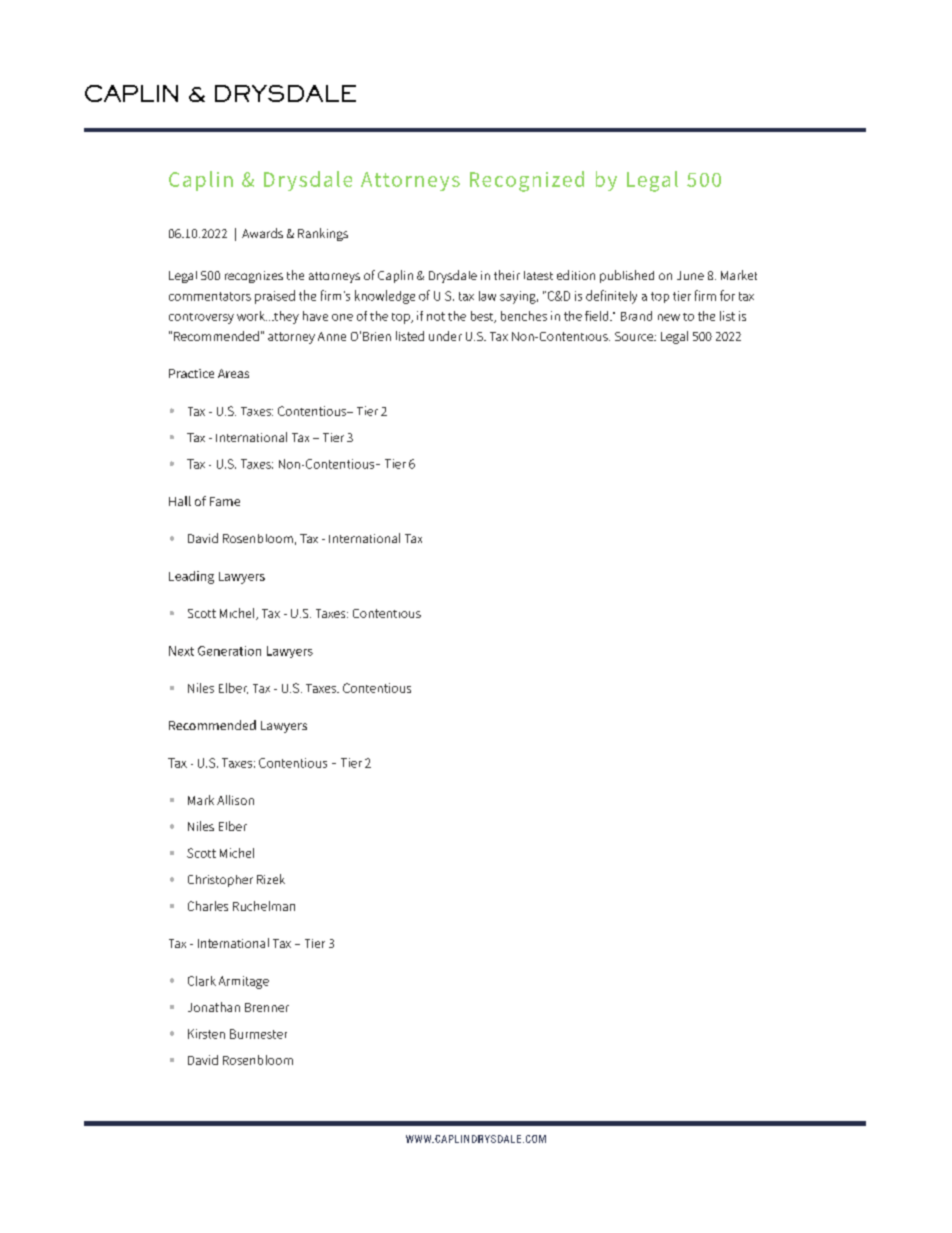 This screenshot has height=1233, width=952. I want to click on Awards, so click(262, 233).
